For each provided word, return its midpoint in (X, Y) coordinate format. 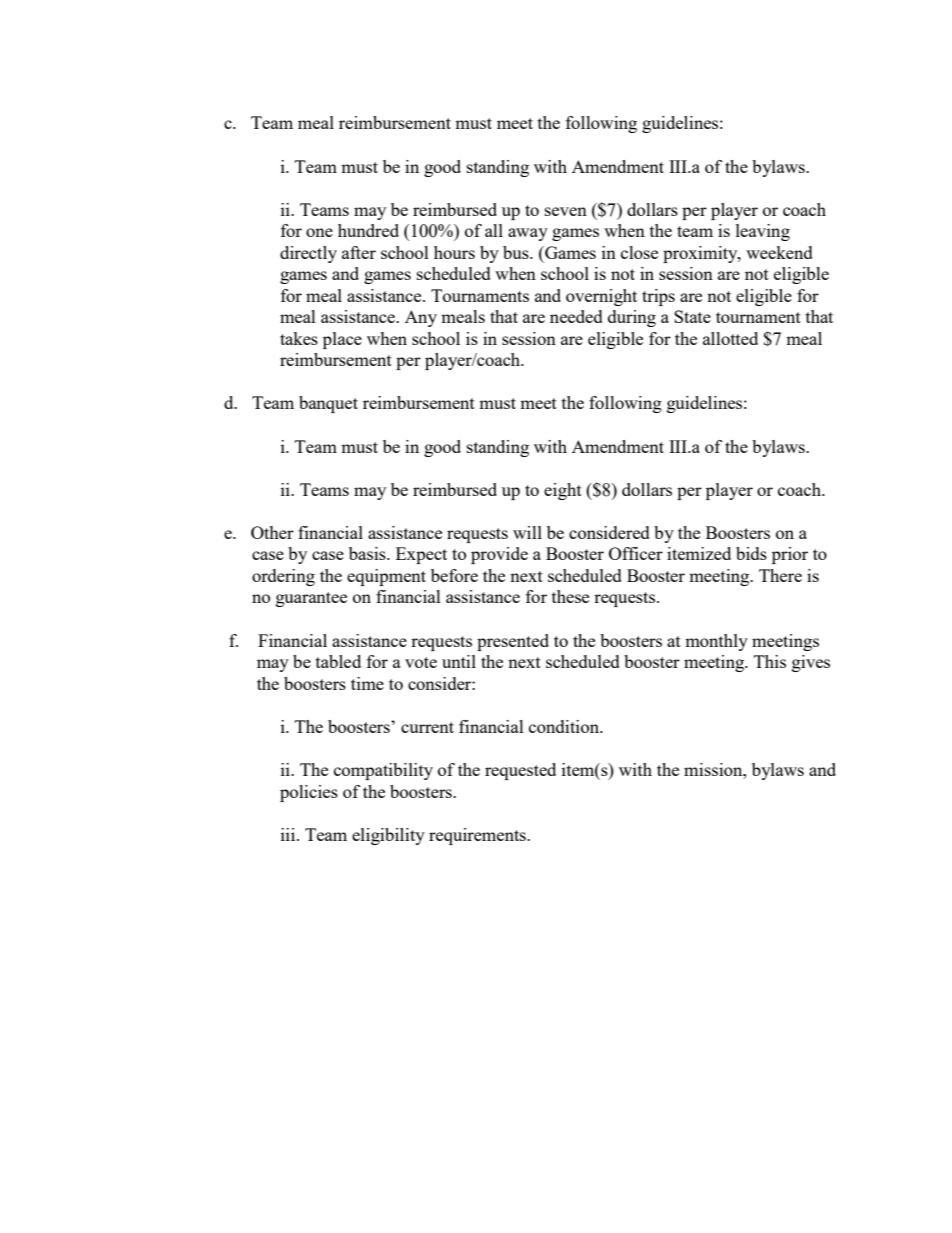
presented (513, 642)
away (528, 234)
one (319, 232)
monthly (716, 642)
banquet (328, 404)
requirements (478, 836)
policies (309, 793)
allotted (730, 338)
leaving (763, 232)
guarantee (311, 599)
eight (563, 491)
